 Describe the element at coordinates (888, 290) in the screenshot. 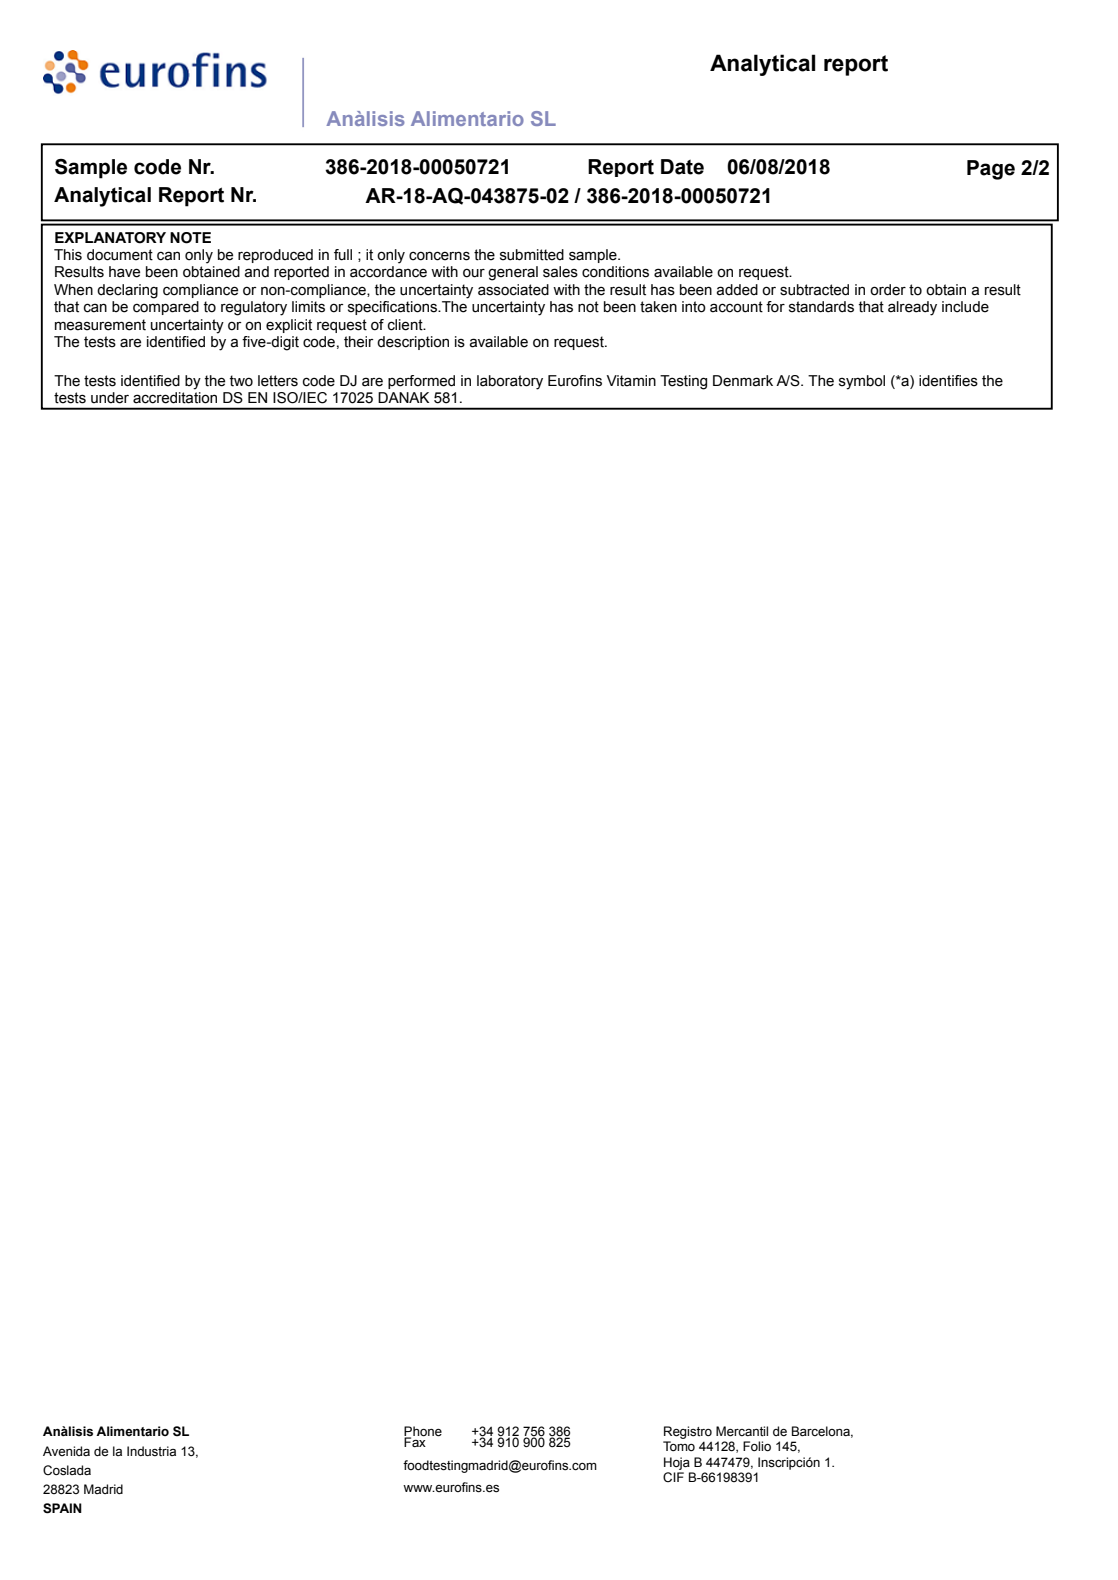

I see `order` at that location.
